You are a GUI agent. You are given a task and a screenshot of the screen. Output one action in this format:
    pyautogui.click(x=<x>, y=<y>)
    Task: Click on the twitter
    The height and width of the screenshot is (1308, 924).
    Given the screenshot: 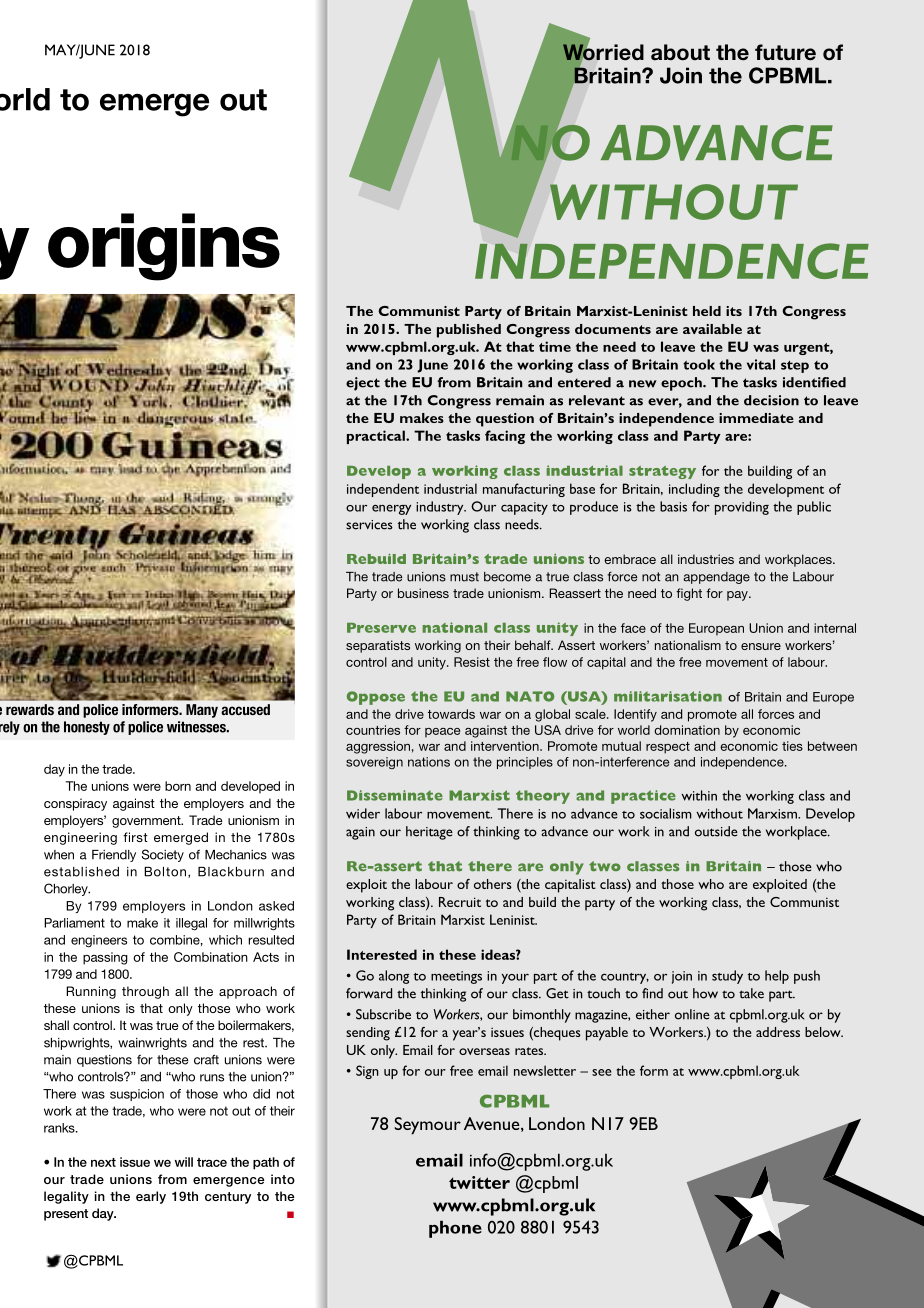 What is the action you would take?
    pyautogui.click(x=479, y=1182)
